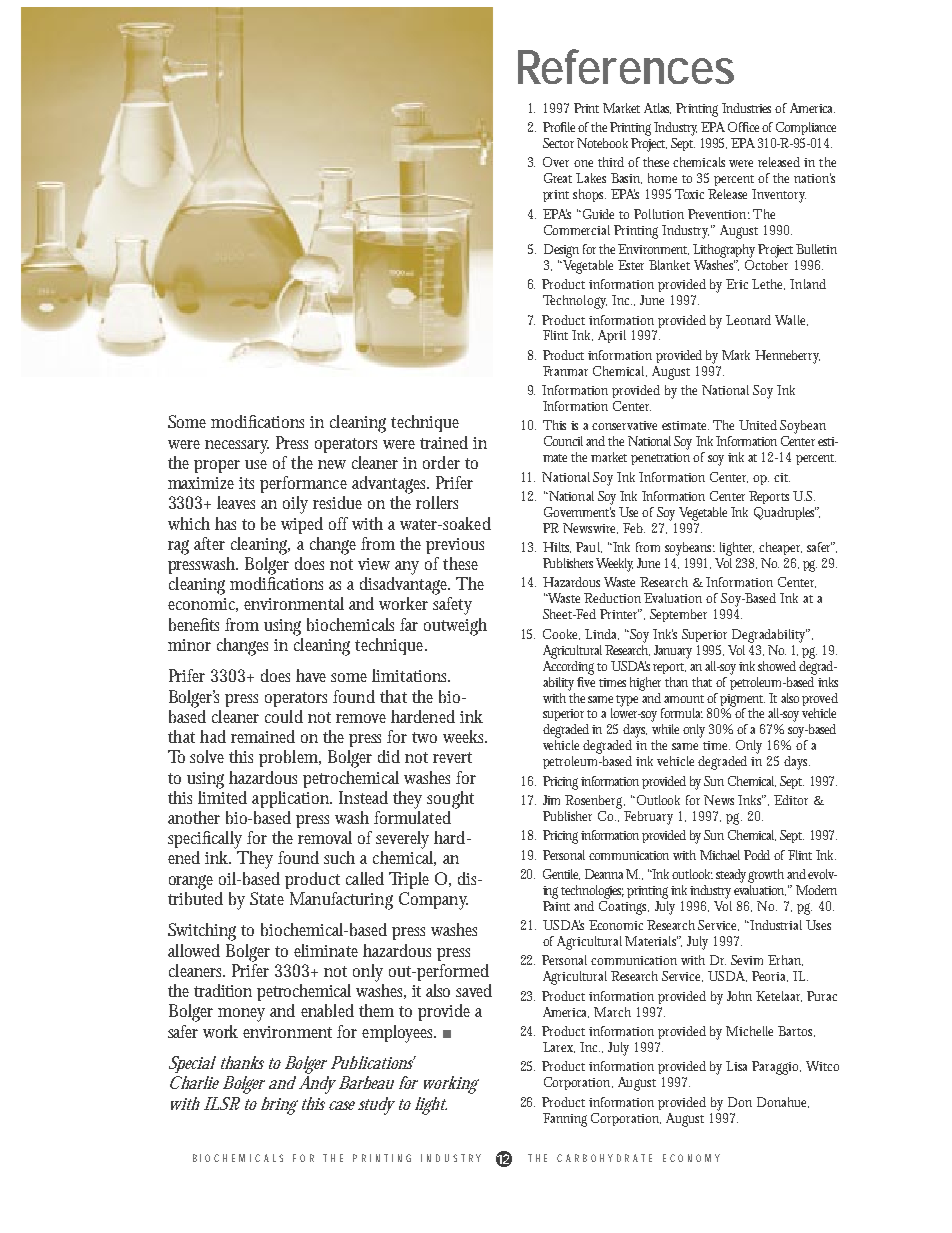 The width and height of the screenshot is (952, 1233). What do you see at coordinates (399, 1034) in the screenshot?
I see `employees` at bounding box center [399, 1034].
